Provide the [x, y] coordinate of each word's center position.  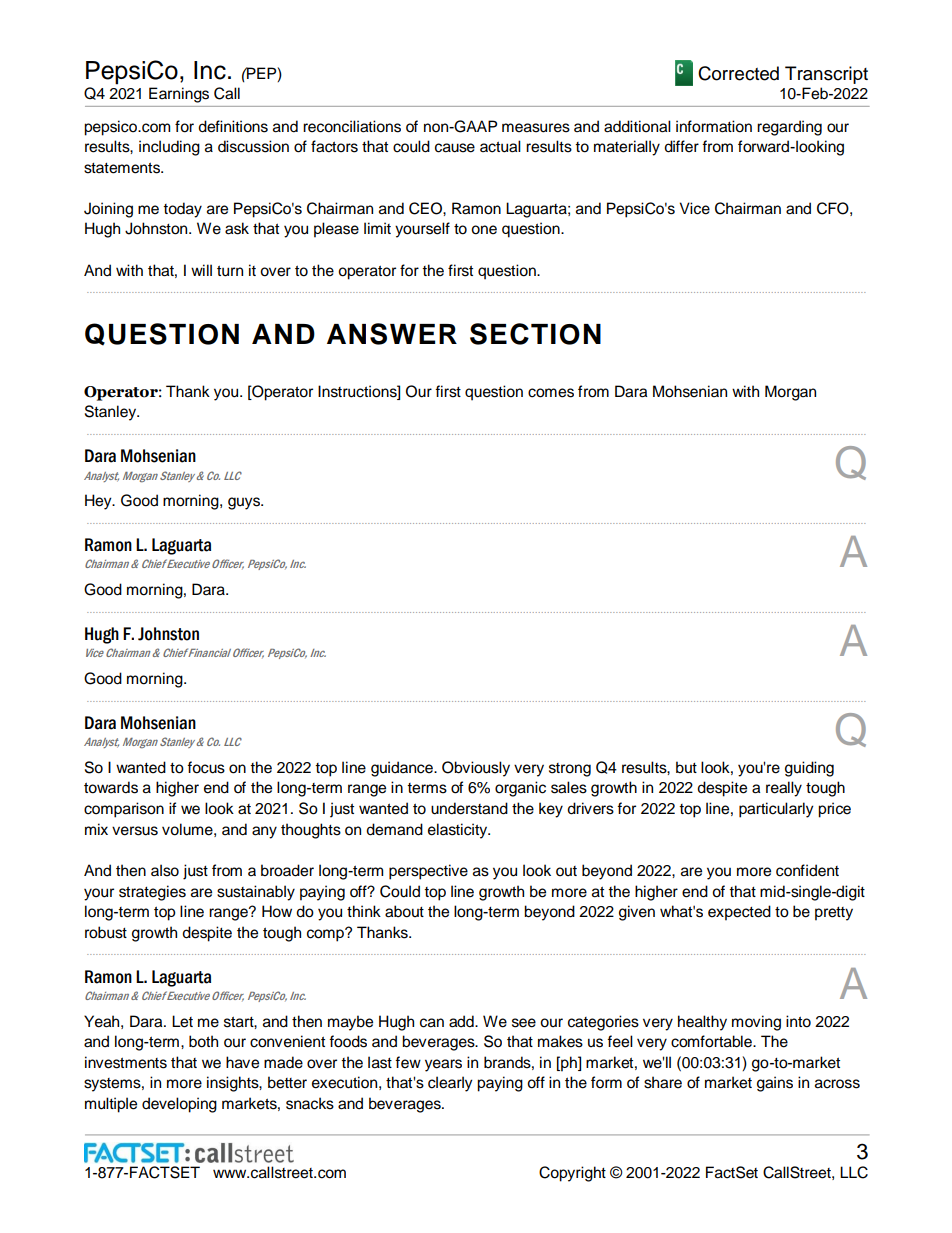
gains [775, 1084]
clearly [450, 1084]
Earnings [179, 95]
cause [455, 148]
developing [179, 1105]
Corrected [738, 73]
